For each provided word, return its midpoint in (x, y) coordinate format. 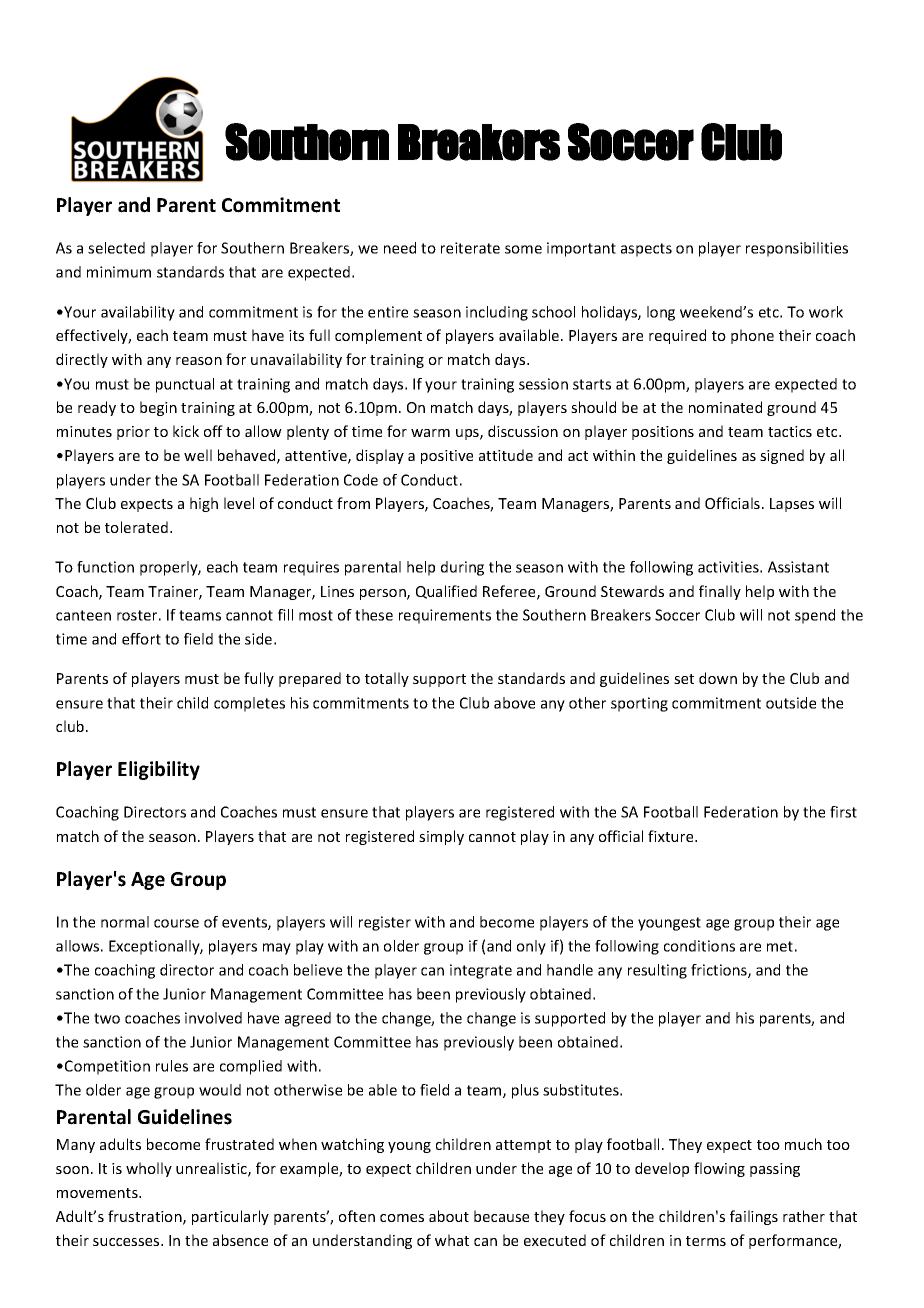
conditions (699, 946)
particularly (230, 1217)
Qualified (446, 592)
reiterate (470, 248)
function (105, 567)
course (176, 923)
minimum (119, 272)
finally (720, 592)
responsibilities (797, 249)
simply (441, 837)
